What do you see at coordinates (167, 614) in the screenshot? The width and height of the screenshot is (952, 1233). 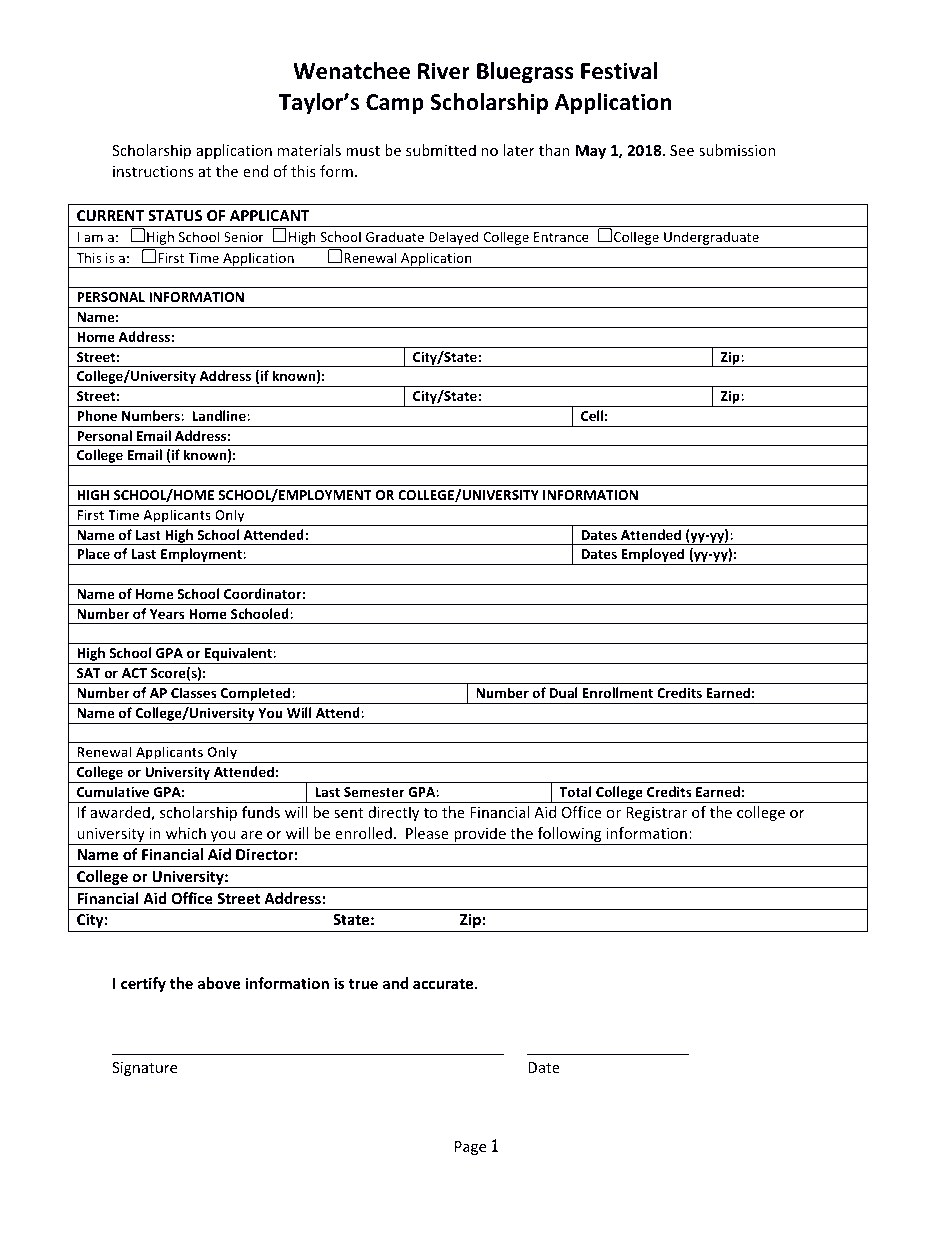 I see `Years` at bounding box center [167, 614].
